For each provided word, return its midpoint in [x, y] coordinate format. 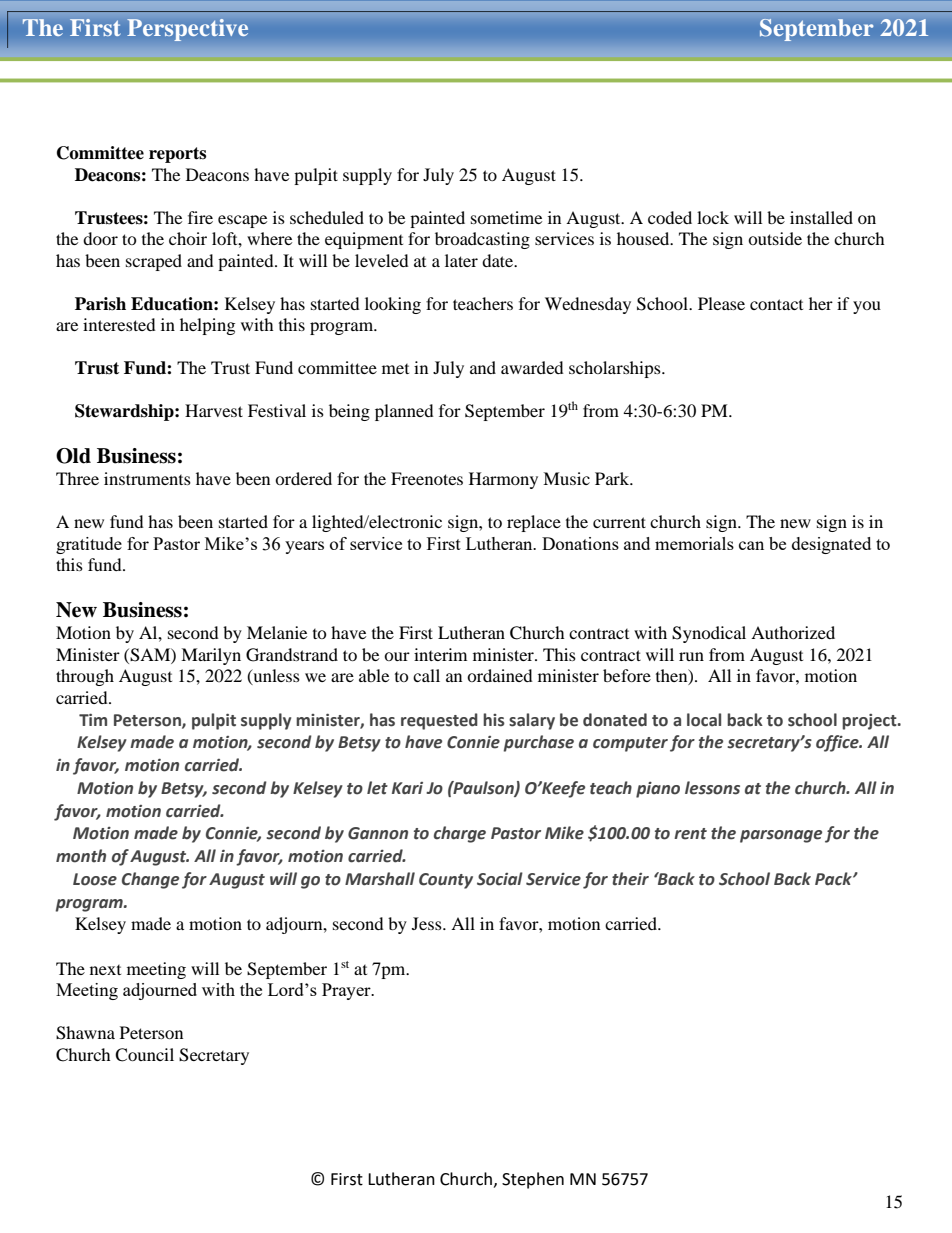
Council [144, 1055]
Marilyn [211, 656]
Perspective [188, 30]
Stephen [533, 1180]
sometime [506, 217]
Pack [834, 879]
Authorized [793, 632]
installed [821, 217]
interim [440, 654]
